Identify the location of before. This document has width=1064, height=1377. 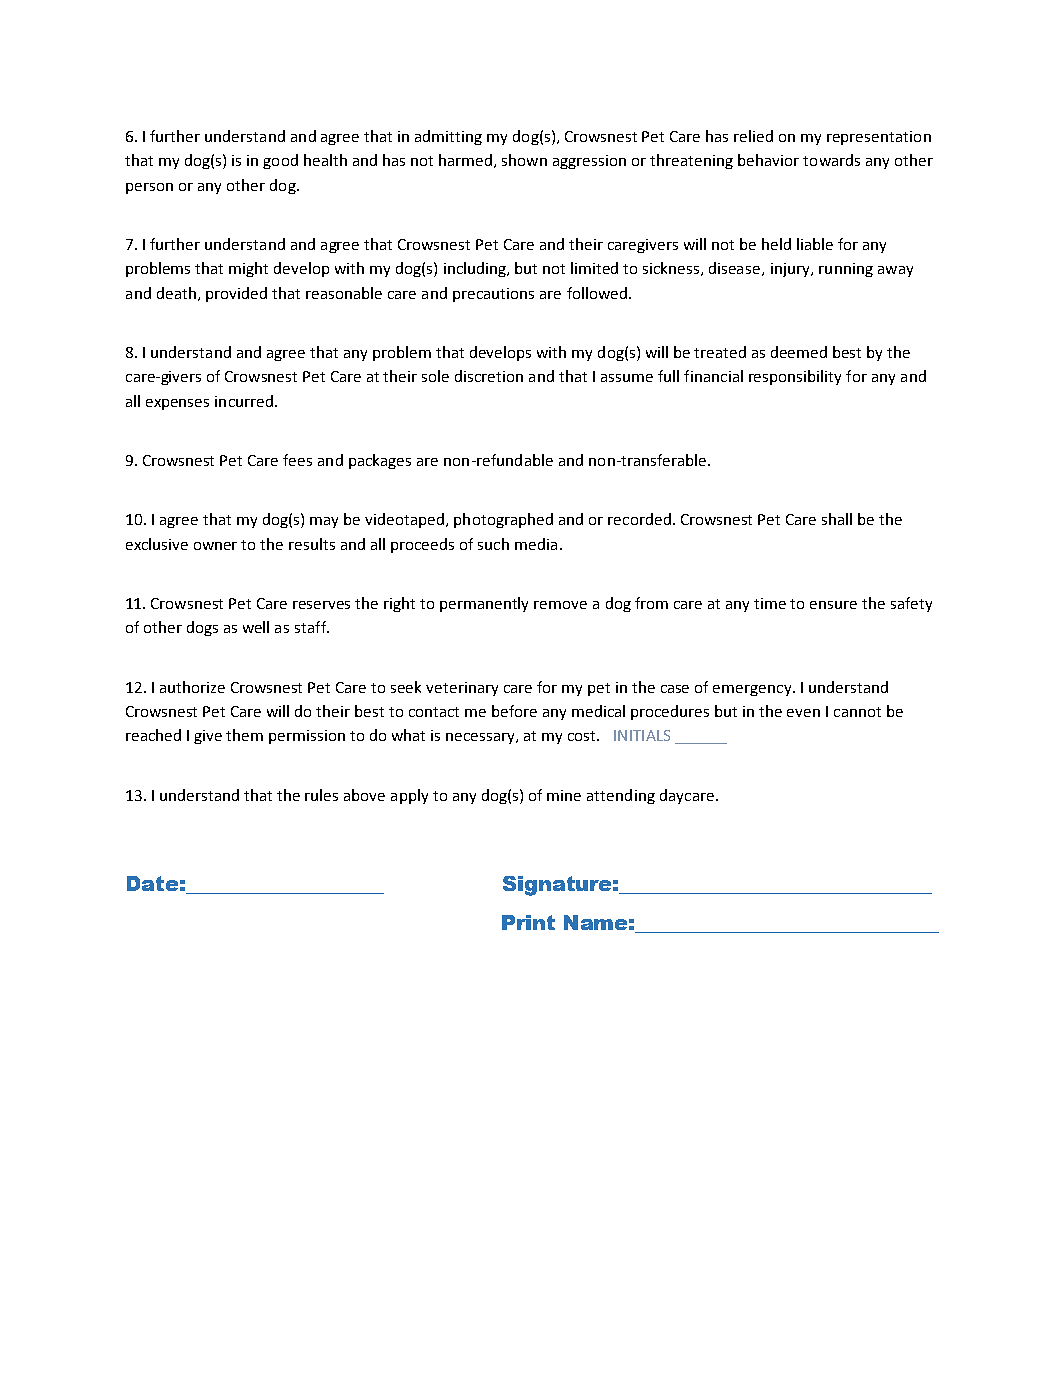
(514, 711).
